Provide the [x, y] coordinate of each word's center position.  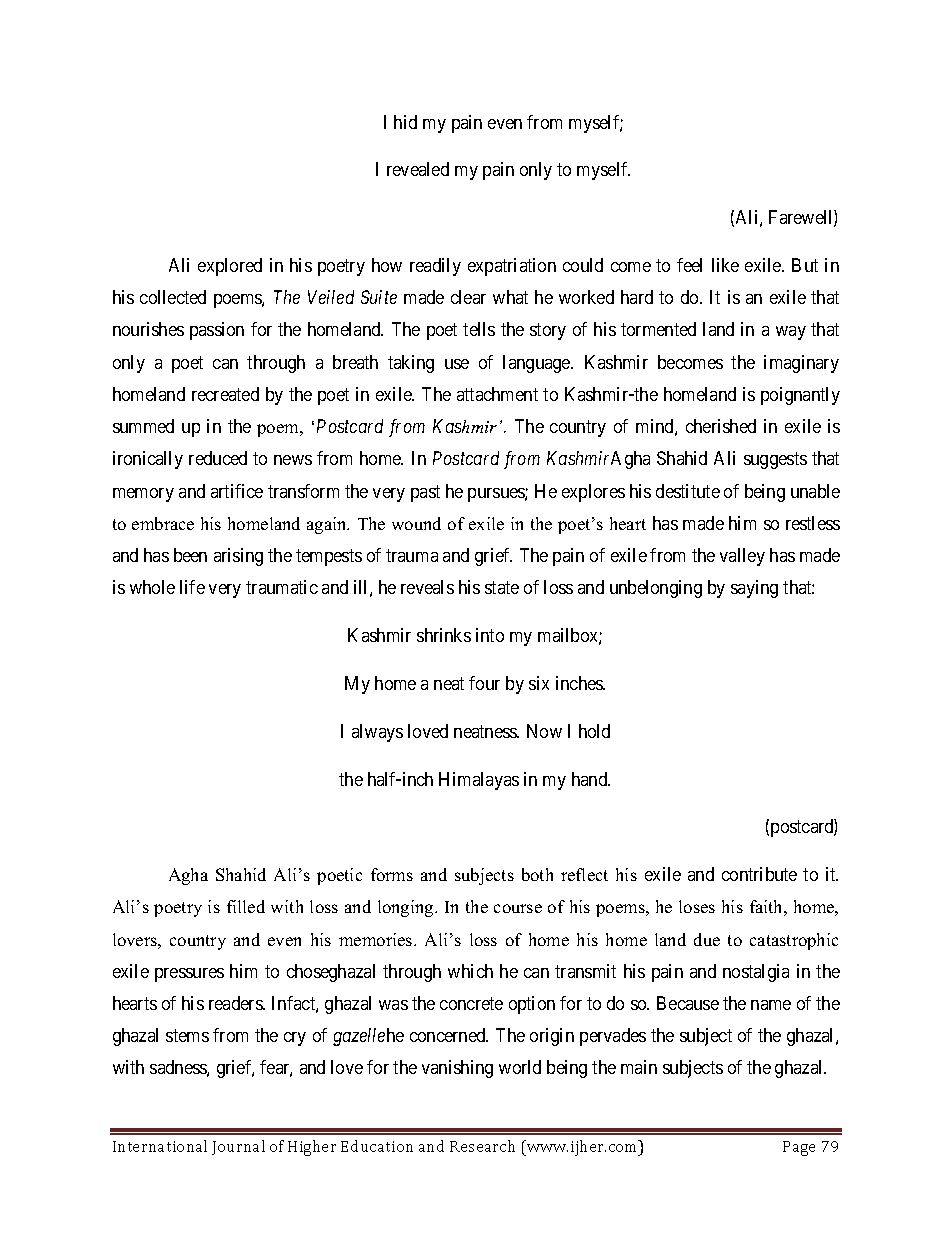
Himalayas [479, 781]
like [725, 265]
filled [246, 906]
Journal [238, 1147]
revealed [418, 169]
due [707, 939]
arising [238, 557]
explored [230, 267]
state [502, 587]
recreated [225, 394]
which [470, 971]
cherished [721, 426]
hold [594, 731]
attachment [497, 394]
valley [742, 557]
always [377, 733]
